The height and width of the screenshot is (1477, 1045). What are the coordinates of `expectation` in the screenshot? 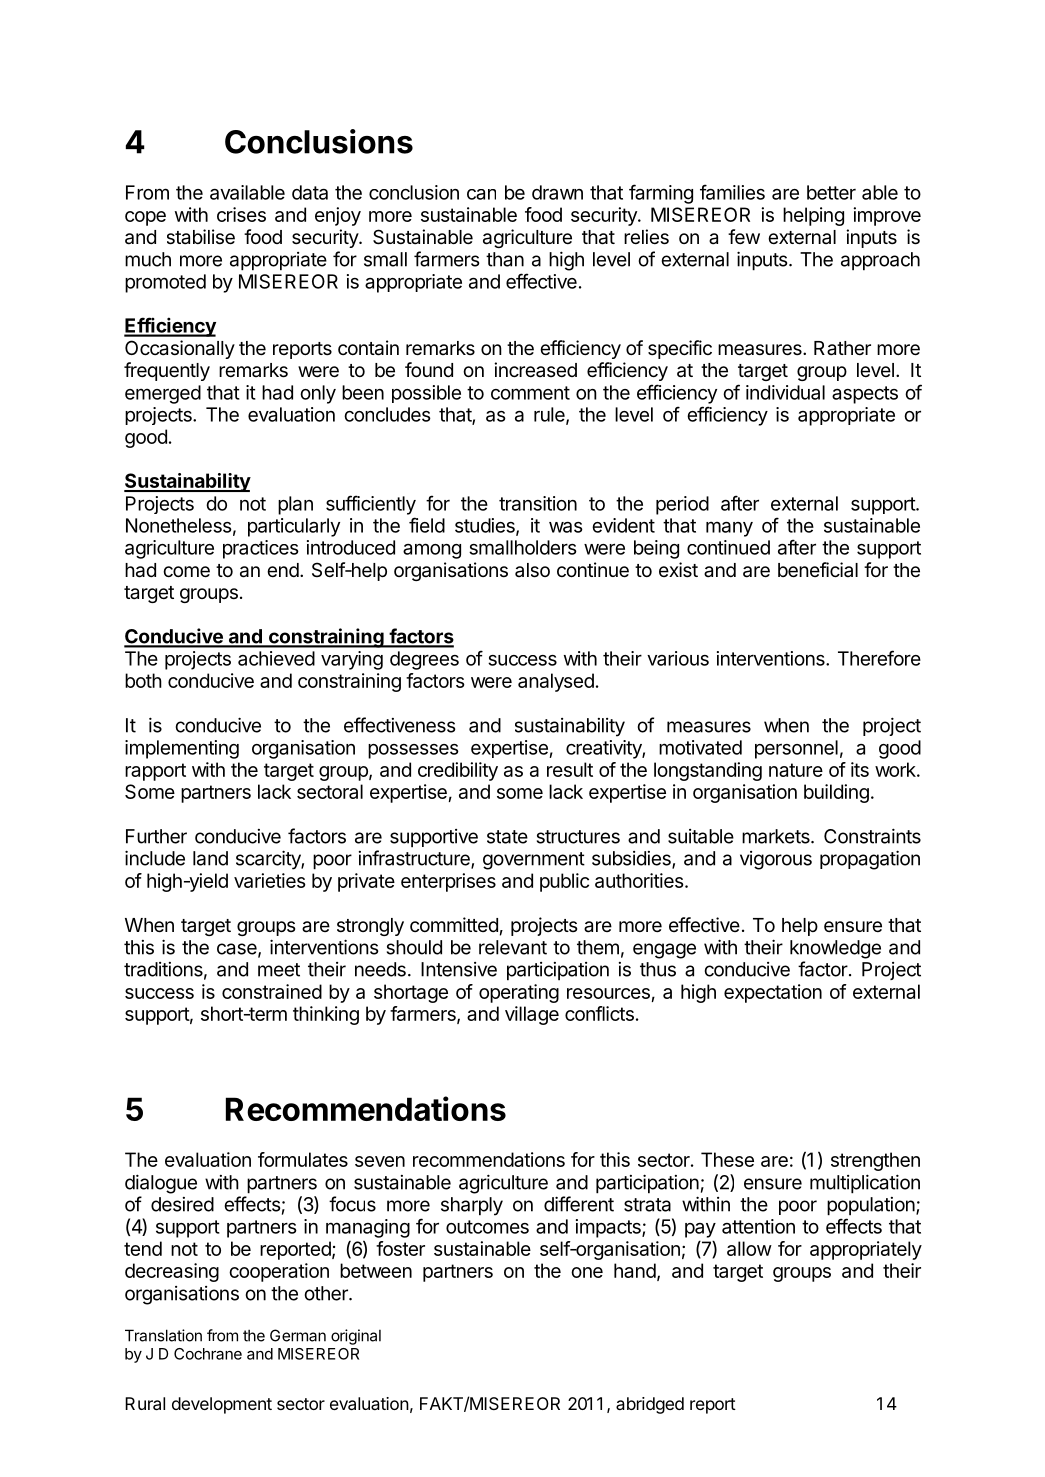 It's located at (773, 993).
